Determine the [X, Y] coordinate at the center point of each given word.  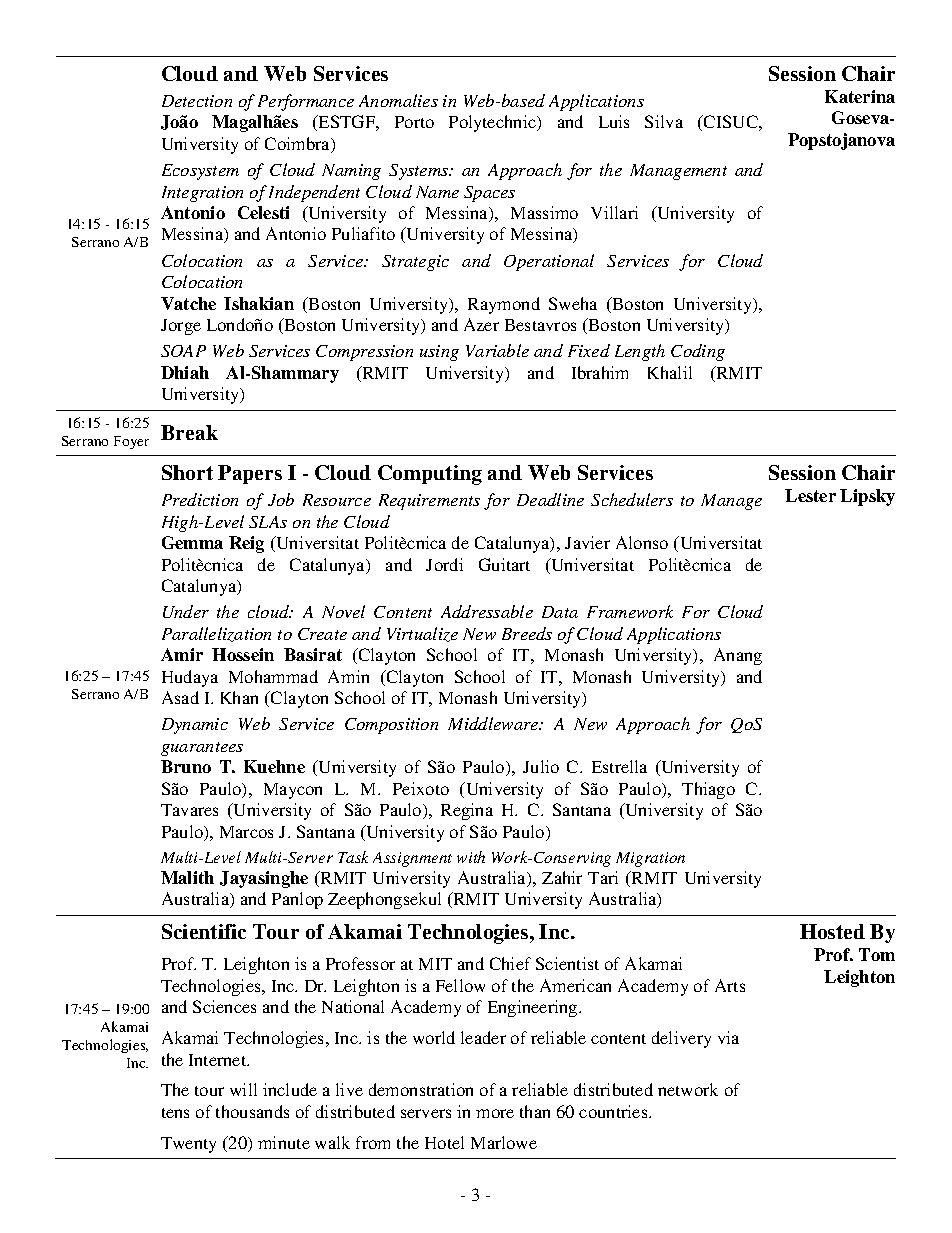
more [495, 1113]
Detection [197, 101]
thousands [252, 1111]
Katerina [860, 96]
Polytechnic [494, 123]
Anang [738, 656]
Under [186, 611]
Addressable [487, 611]
